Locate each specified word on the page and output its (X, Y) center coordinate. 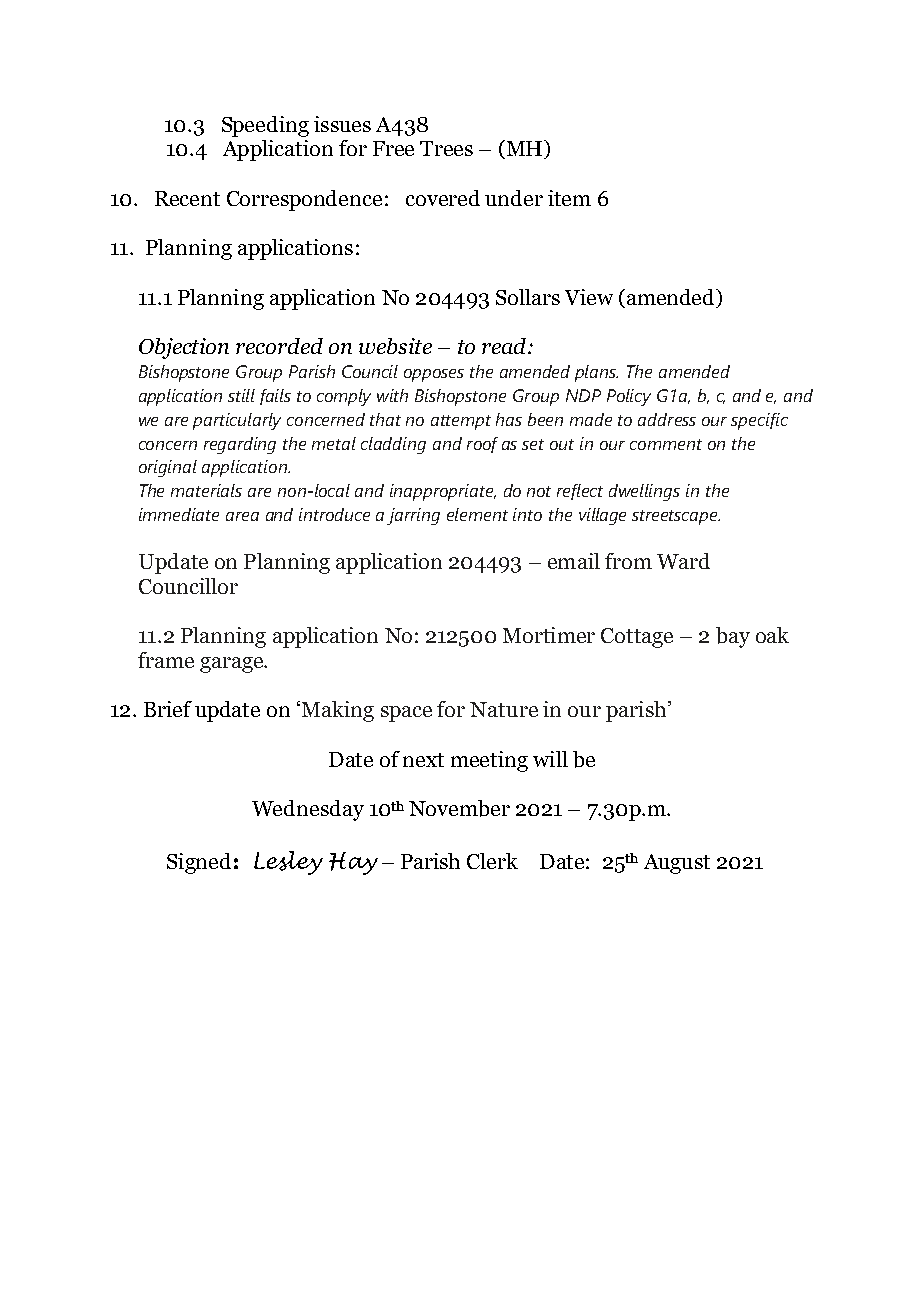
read (505, 346)
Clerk (492, 861)
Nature (504, 709)
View (589, 297)
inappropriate (443, 492)
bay (733, 637)
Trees (446, 148)
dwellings (644, 492)
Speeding (265, 126)
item (569, 198)
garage (232, 665)
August (677, 864)
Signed (199, 863)
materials (206, 490)
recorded (279, 346)
